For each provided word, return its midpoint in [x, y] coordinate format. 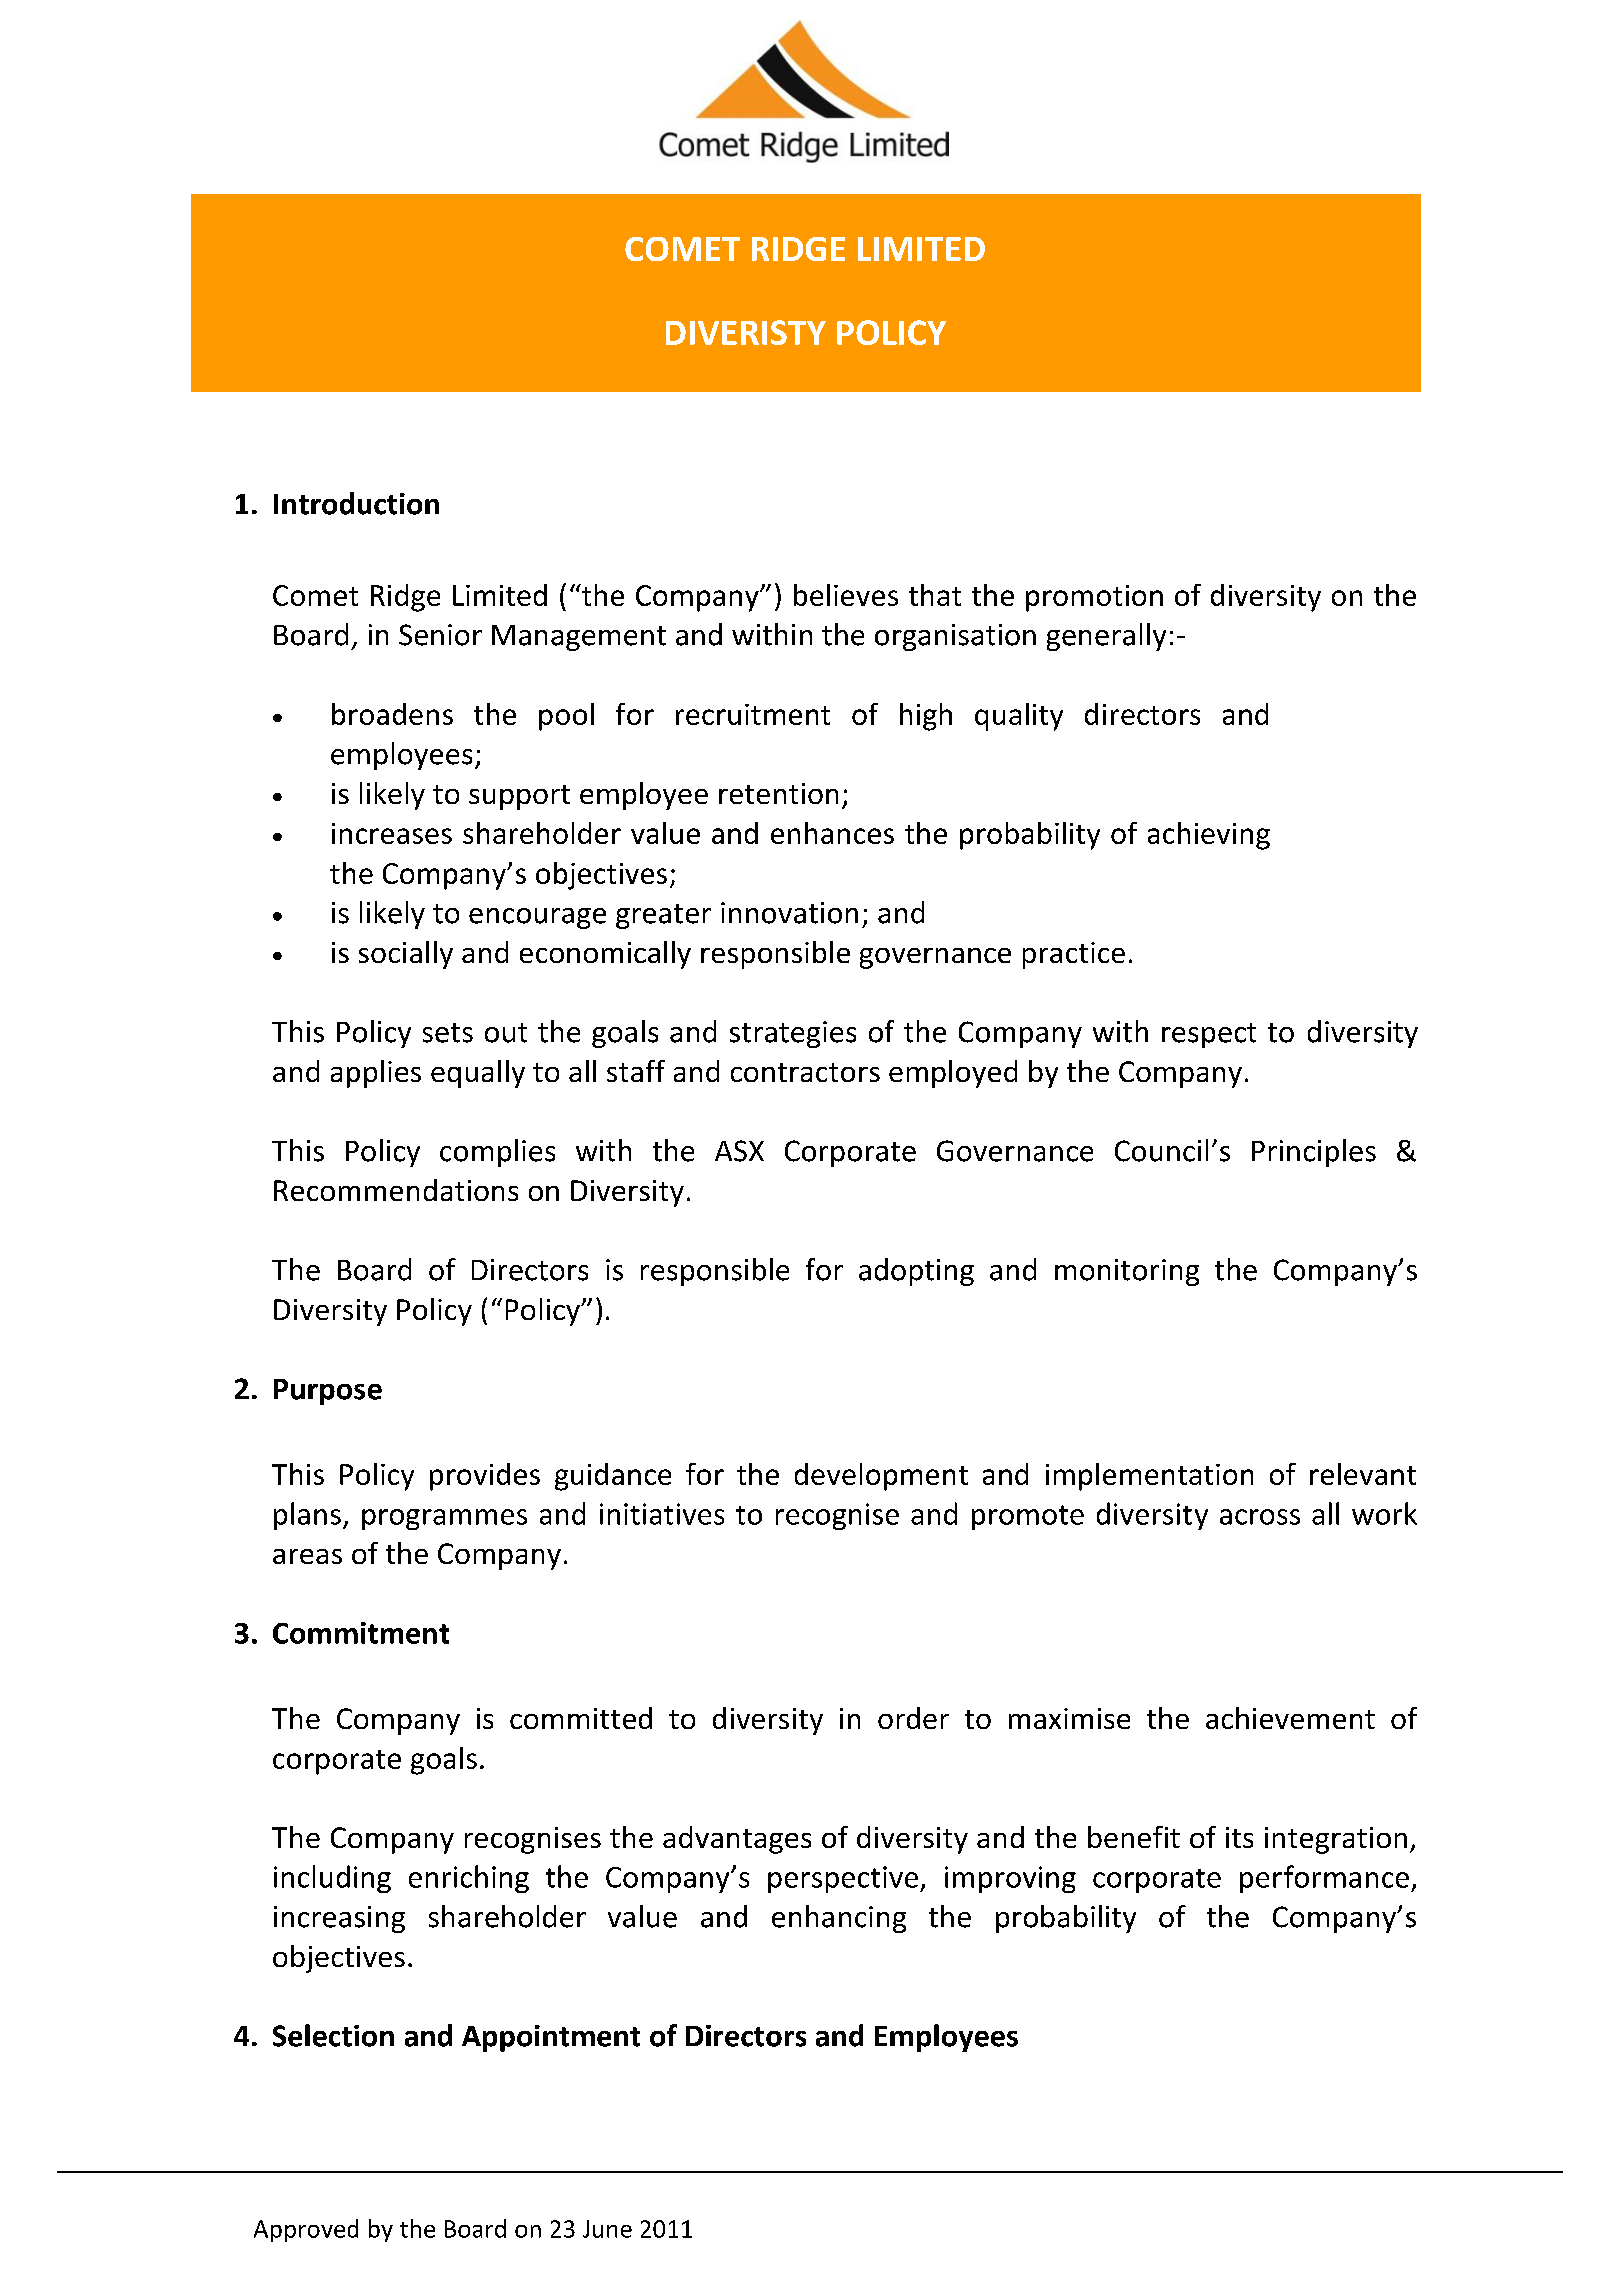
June [607, 2229]
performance [1324, 1879]
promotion [1094, 598]
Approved [306, 2230]
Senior [440, 635]
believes [846, 595]
